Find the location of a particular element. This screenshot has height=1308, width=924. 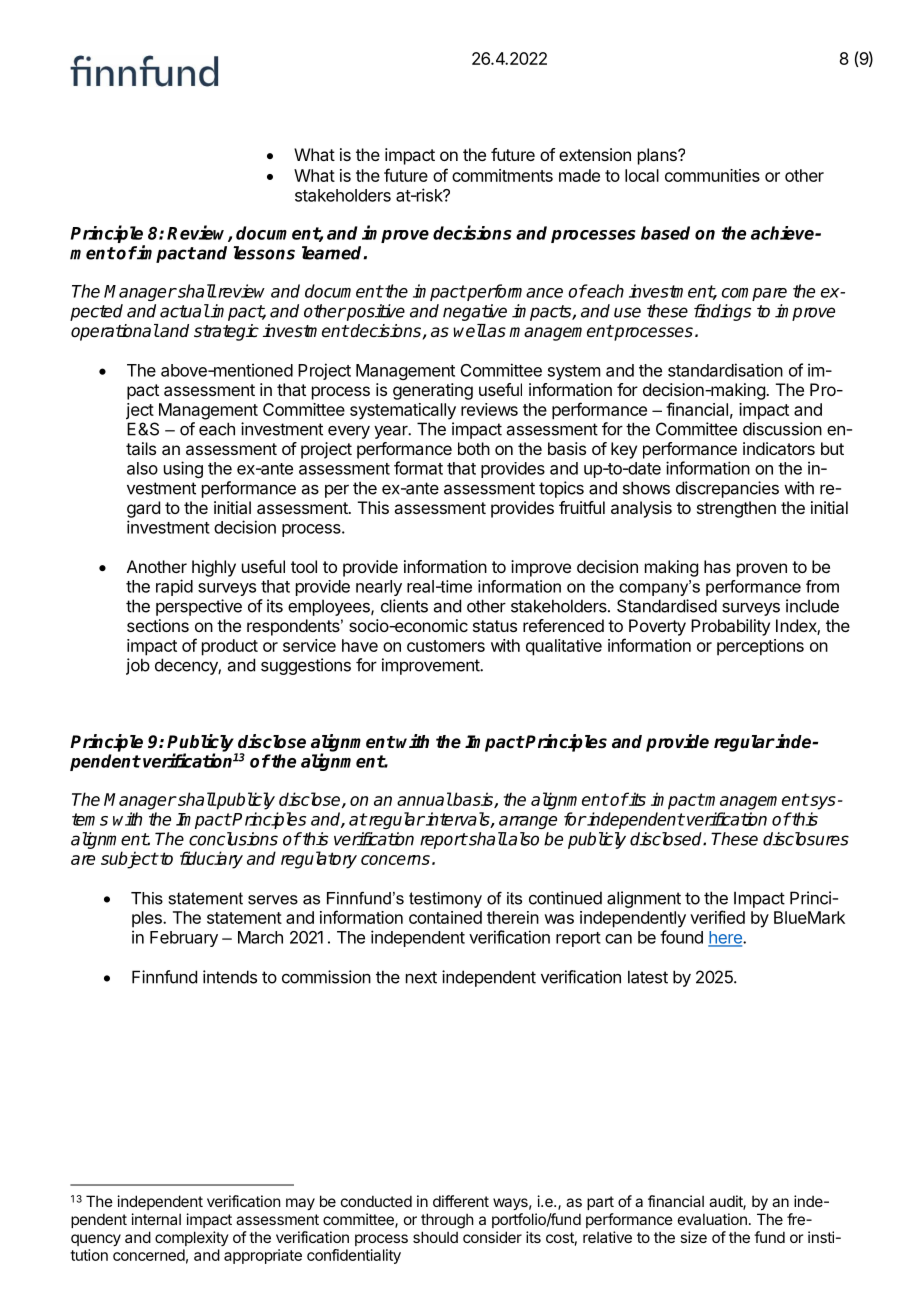

fiduciary is located at coordinates (211, 860).
